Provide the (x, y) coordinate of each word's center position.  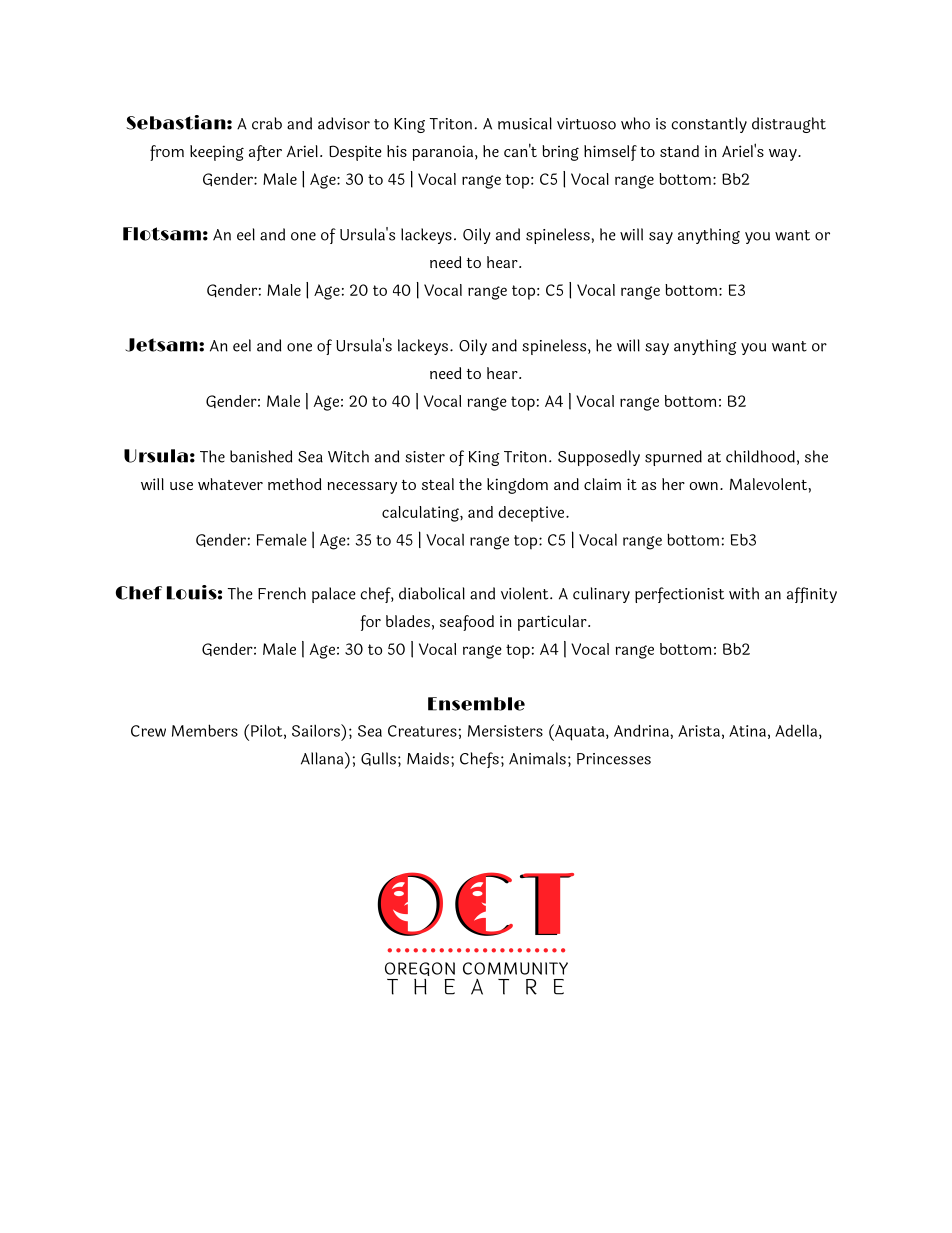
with (744, 593)
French (282, 593)
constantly (709, 125)
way (784, 155)
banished (261, 456)
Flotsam (162, 234)
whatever (230, 484)
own (704, 486)
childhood (760, 456)
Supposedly (599, 458)
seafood (467, 623)
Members (205, 730)
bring (560, 153)
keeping (217, 153)
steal (438, 484)
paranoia (444, 153)
